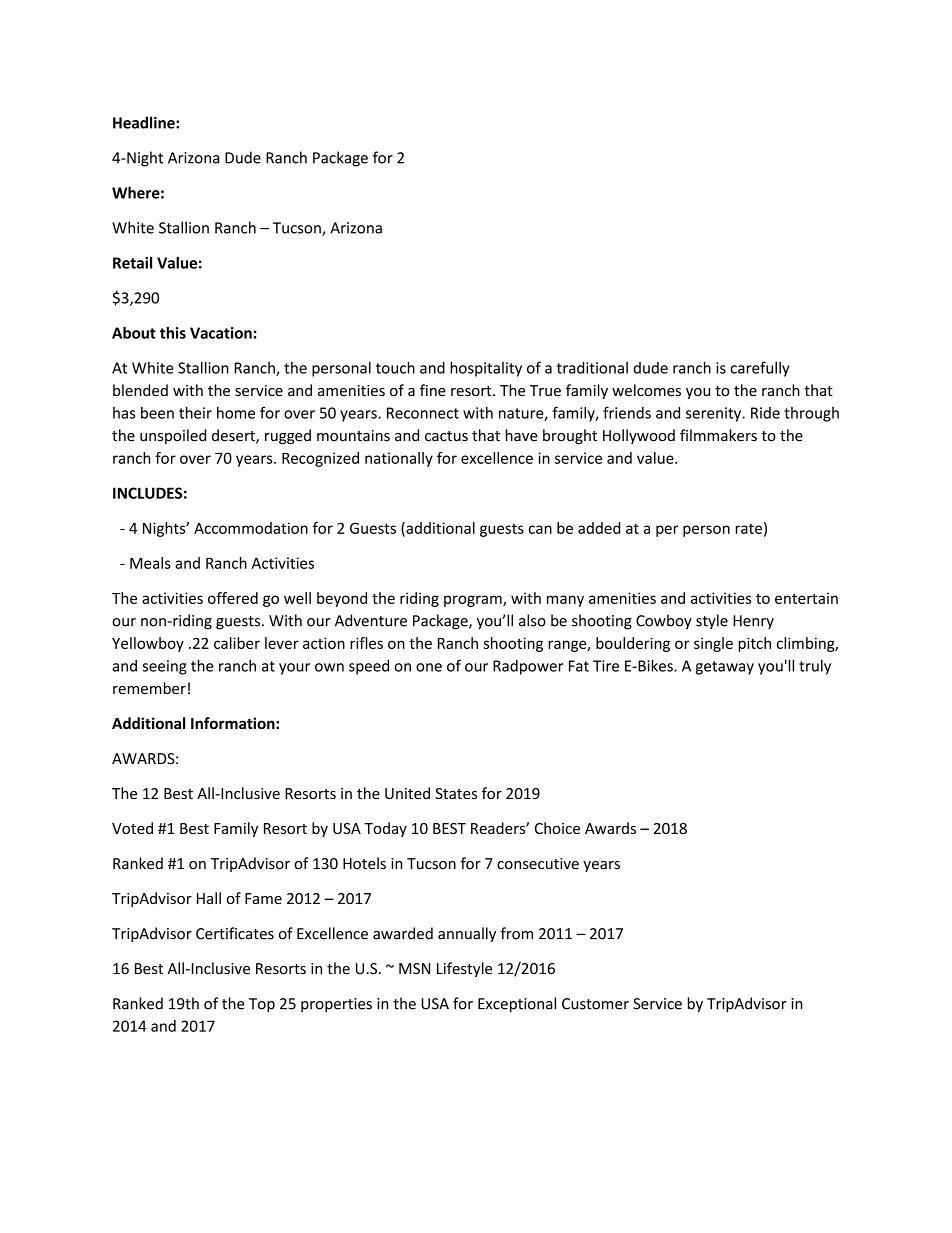 Image resolution: width=952 pixels, height=1233 pixels. I want to click on can, so click(540, 529).
